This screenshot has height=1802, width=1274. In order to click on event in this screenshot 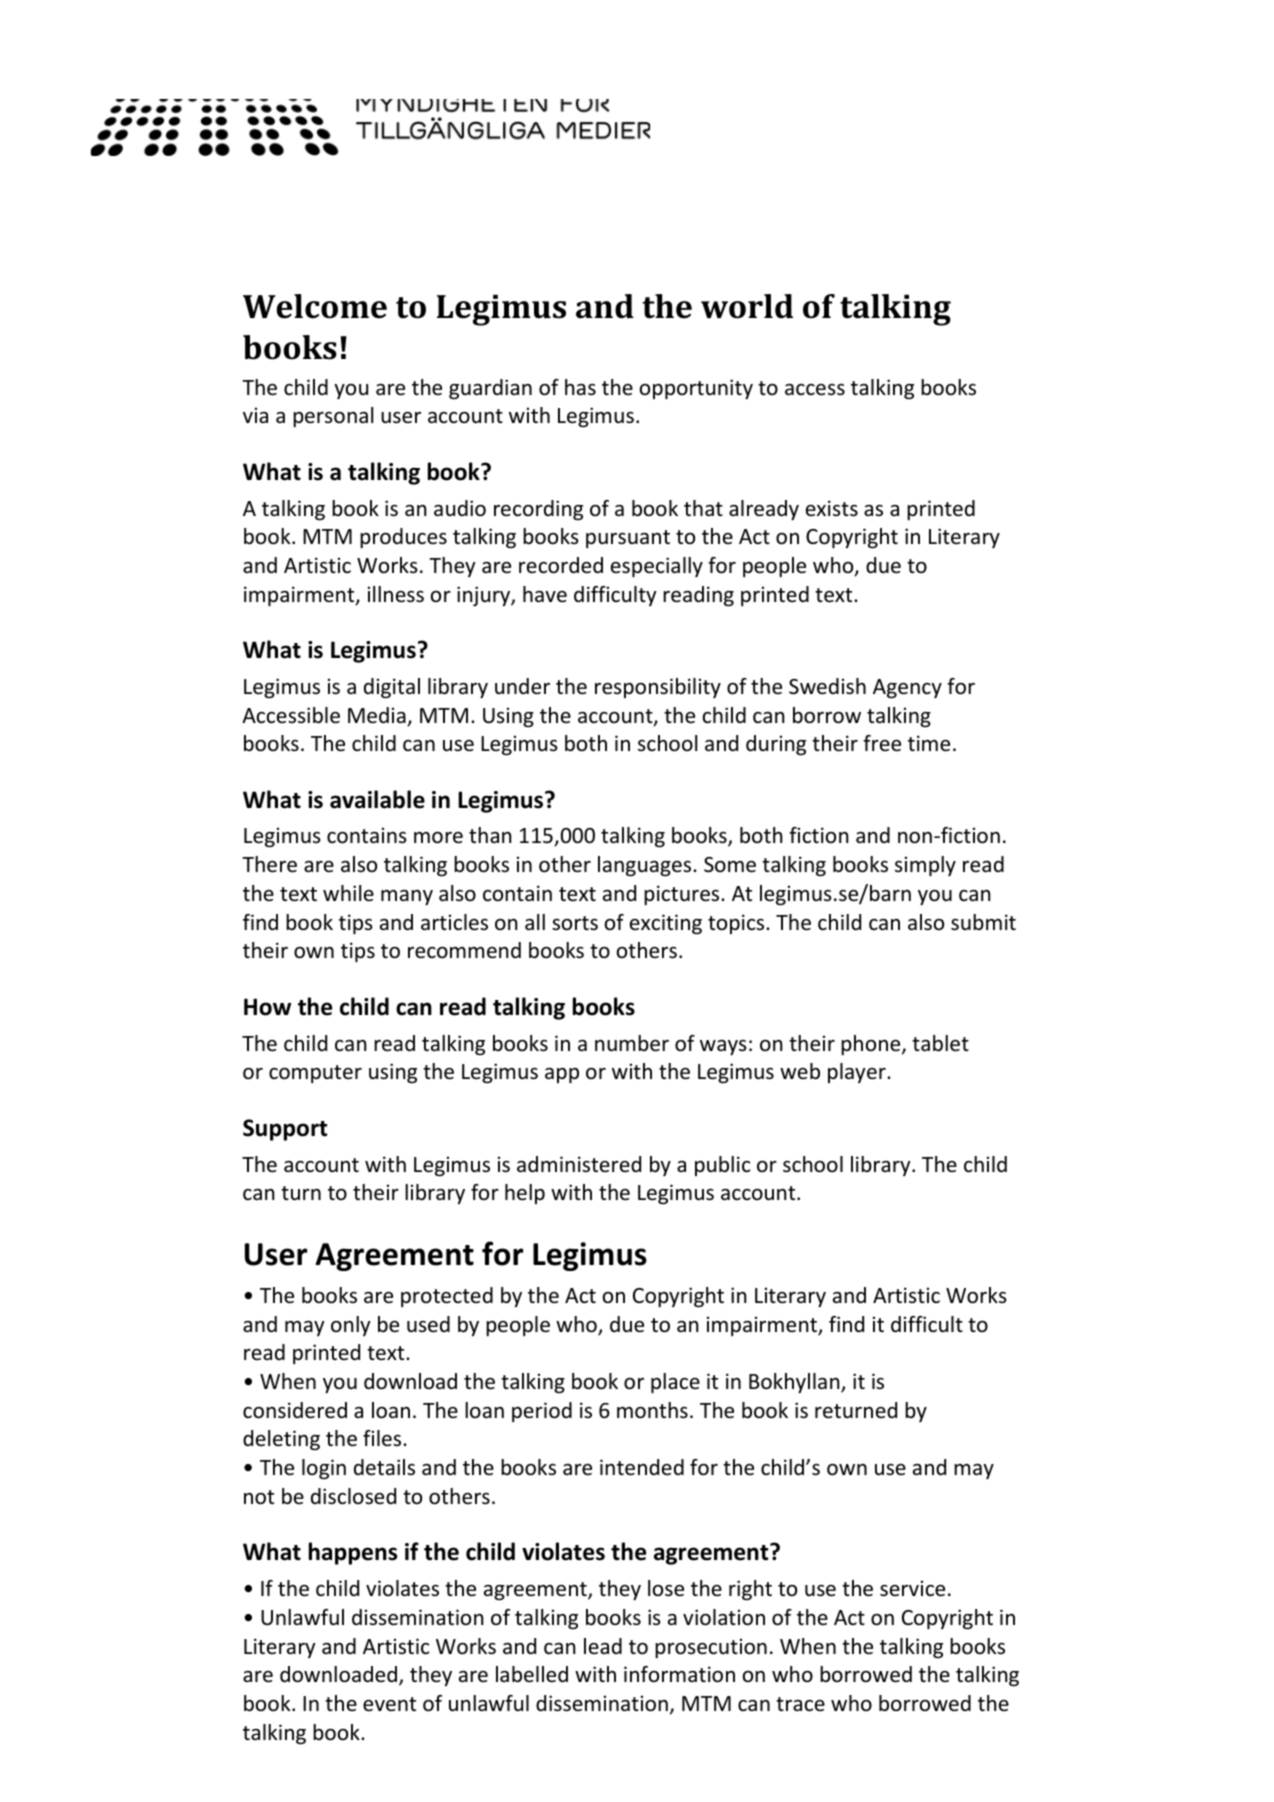, I will do `click(389, 1704)`.
